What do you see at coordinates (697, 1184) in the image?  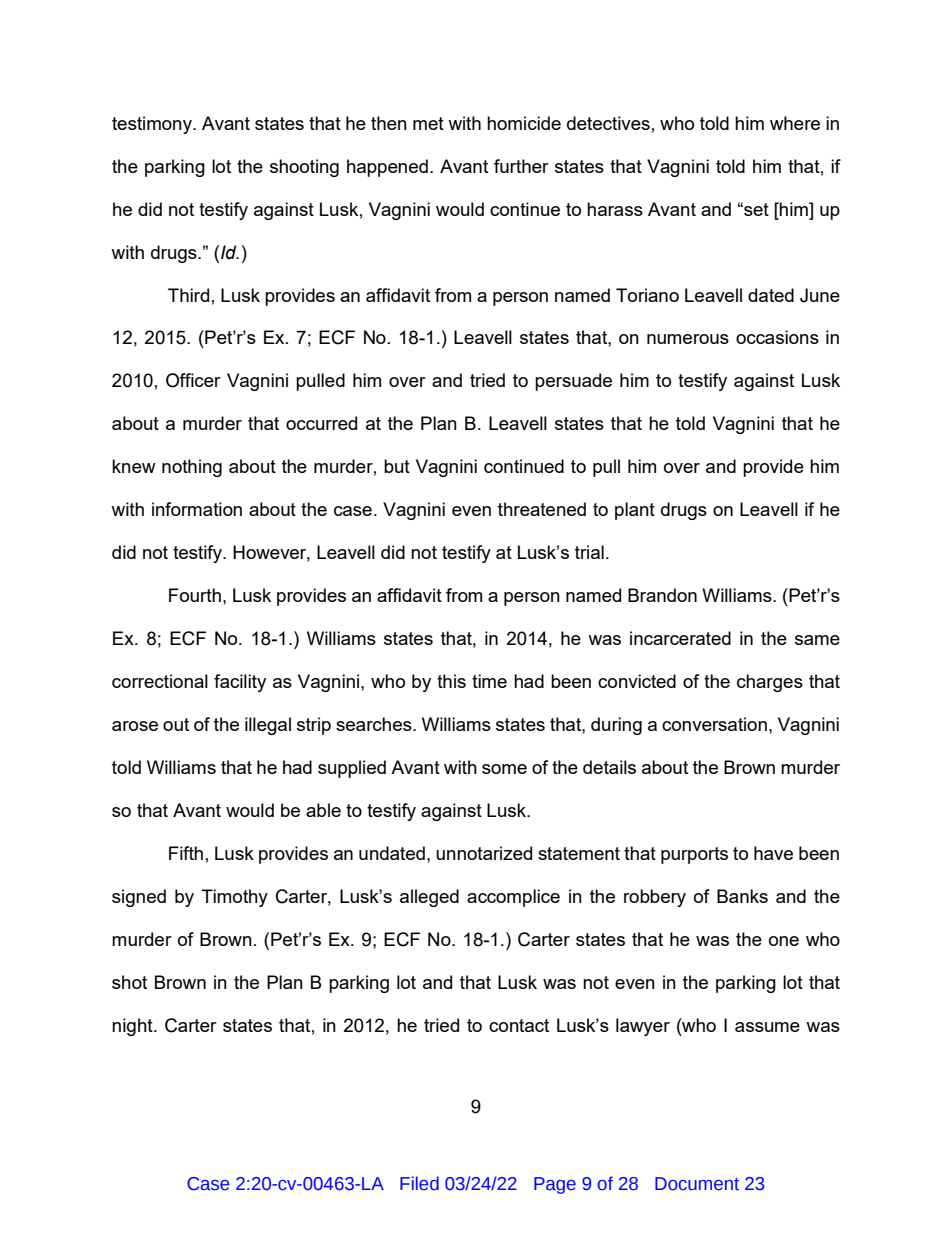 I see `Document` at bounding box center [697, 1184].
